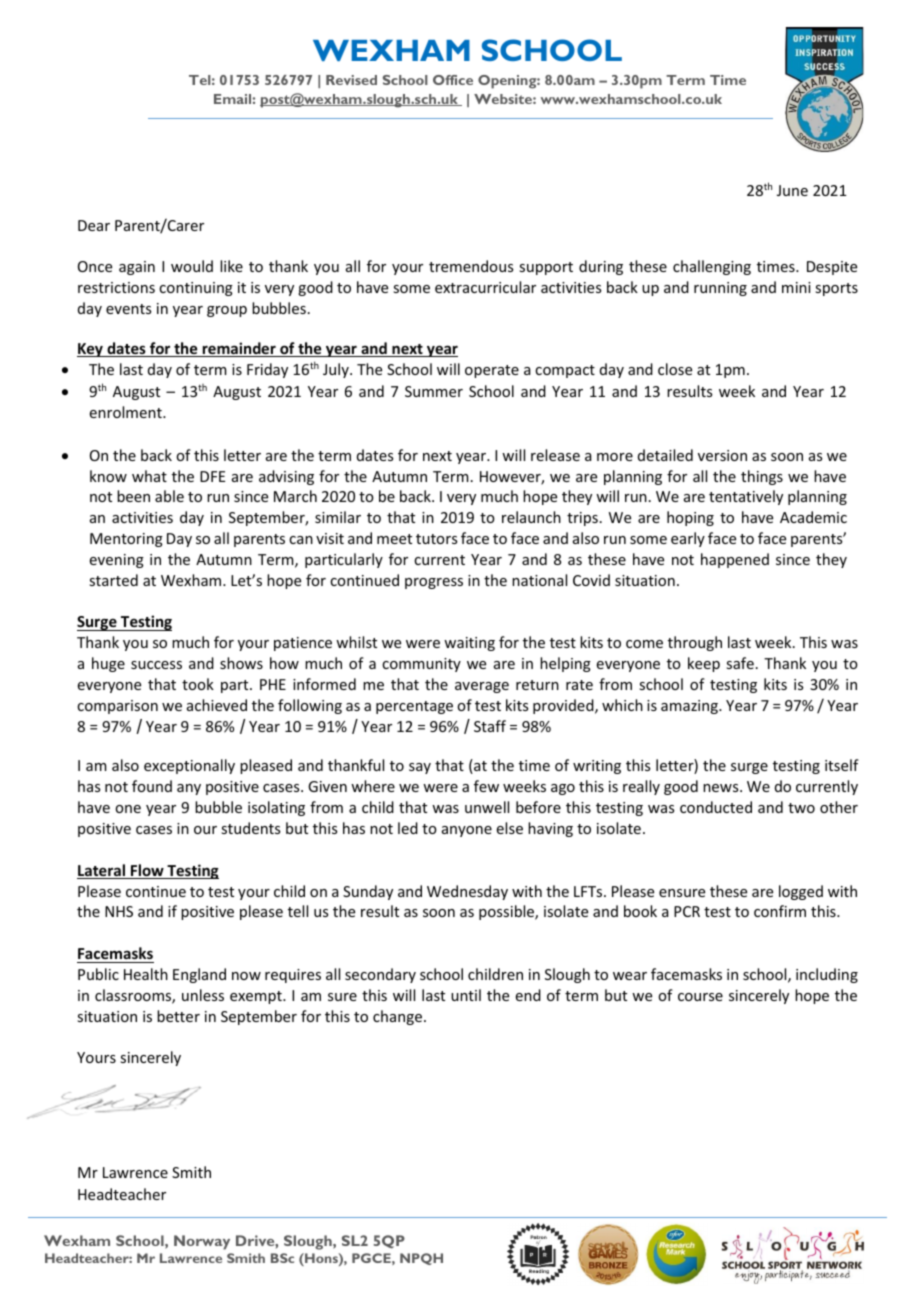  What do you see at coordinates (792, 190) in the image?
I see `June` at bounding box center [792, 190].
